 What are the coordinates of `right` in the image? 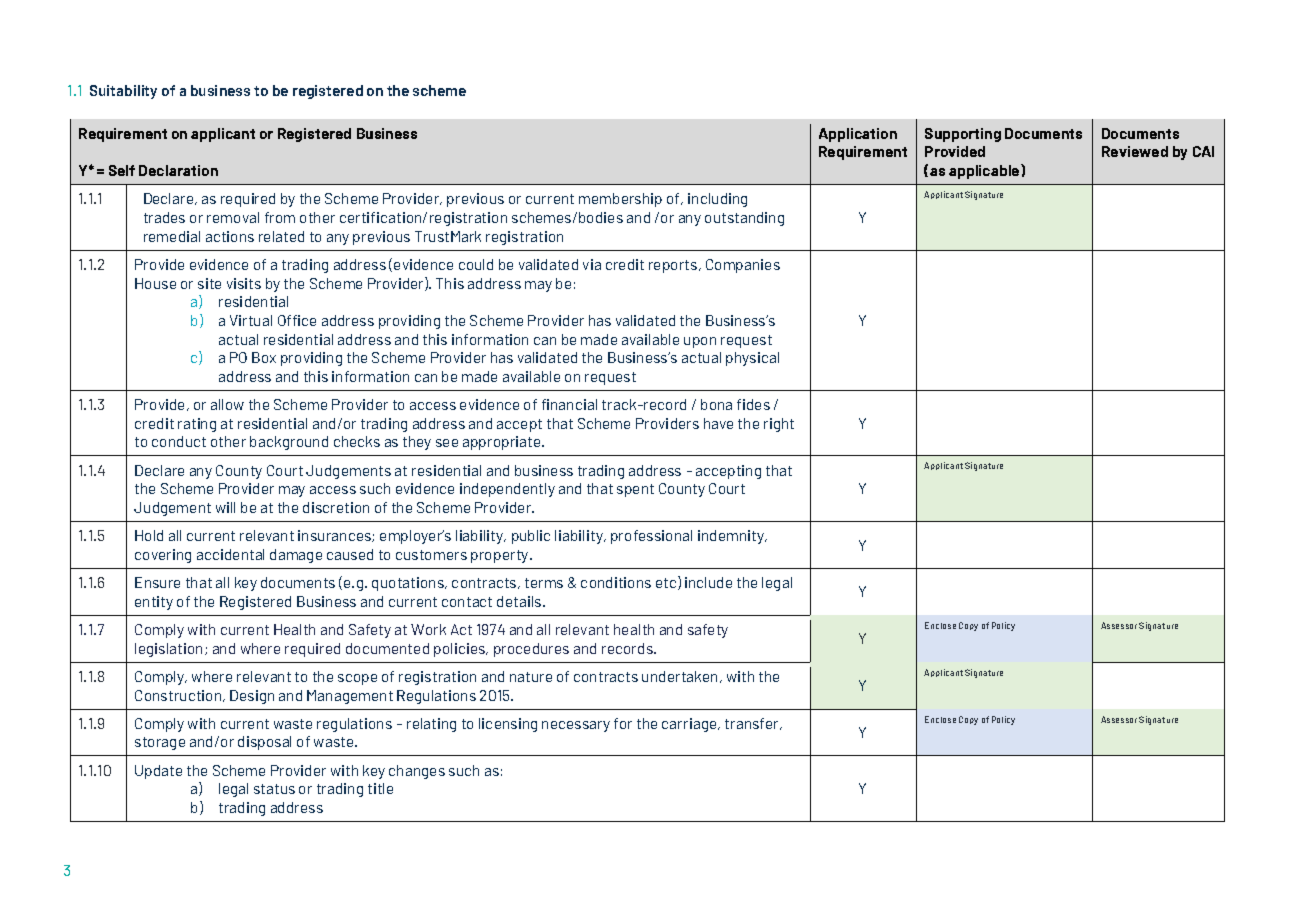 It's located at (779, 425).
